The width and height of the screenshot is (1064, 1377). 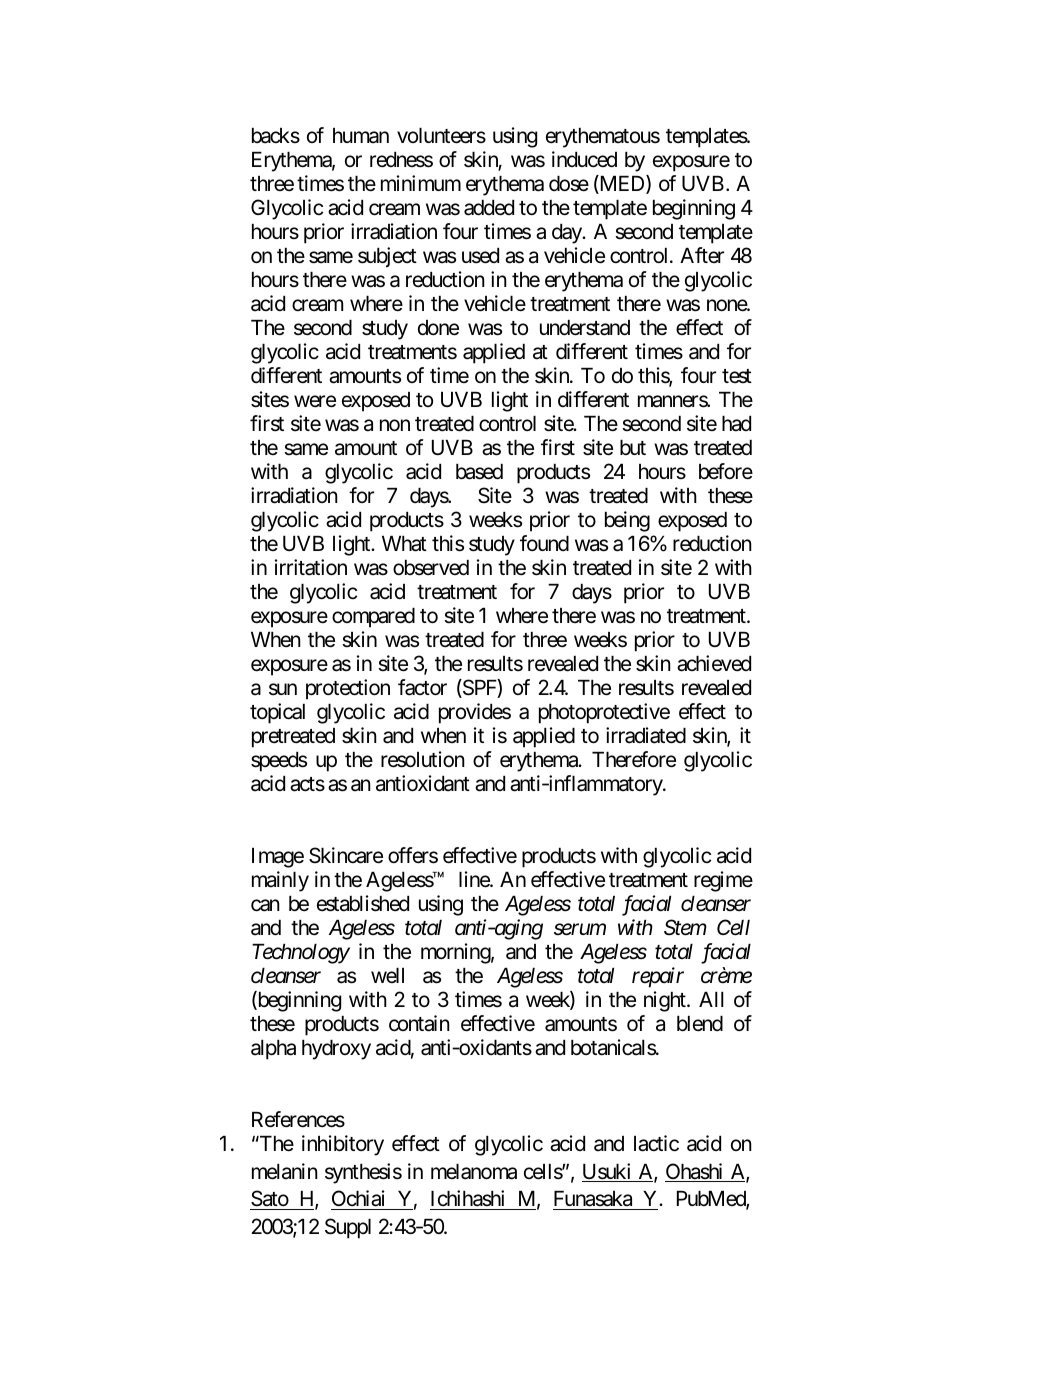 What do you see at coordinates (479, 472) in the screenshot?
I see `based` at bounding box center [479, 472].
